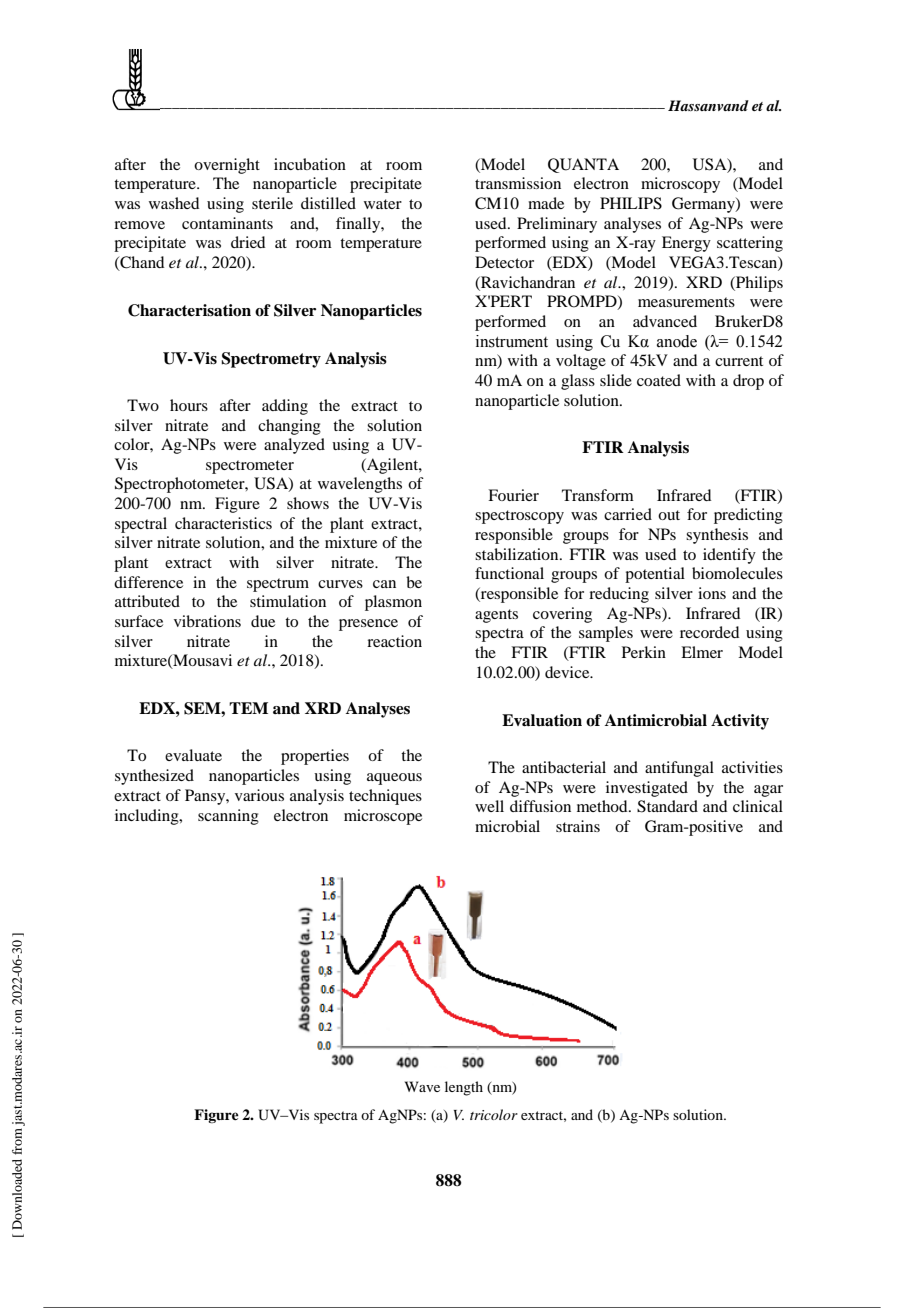 This screenshot has height=1308, width=924. What do you see at coordinates (680, 185) in the screenshot?
I see `microscopy` at bounding box center [680, 185].
